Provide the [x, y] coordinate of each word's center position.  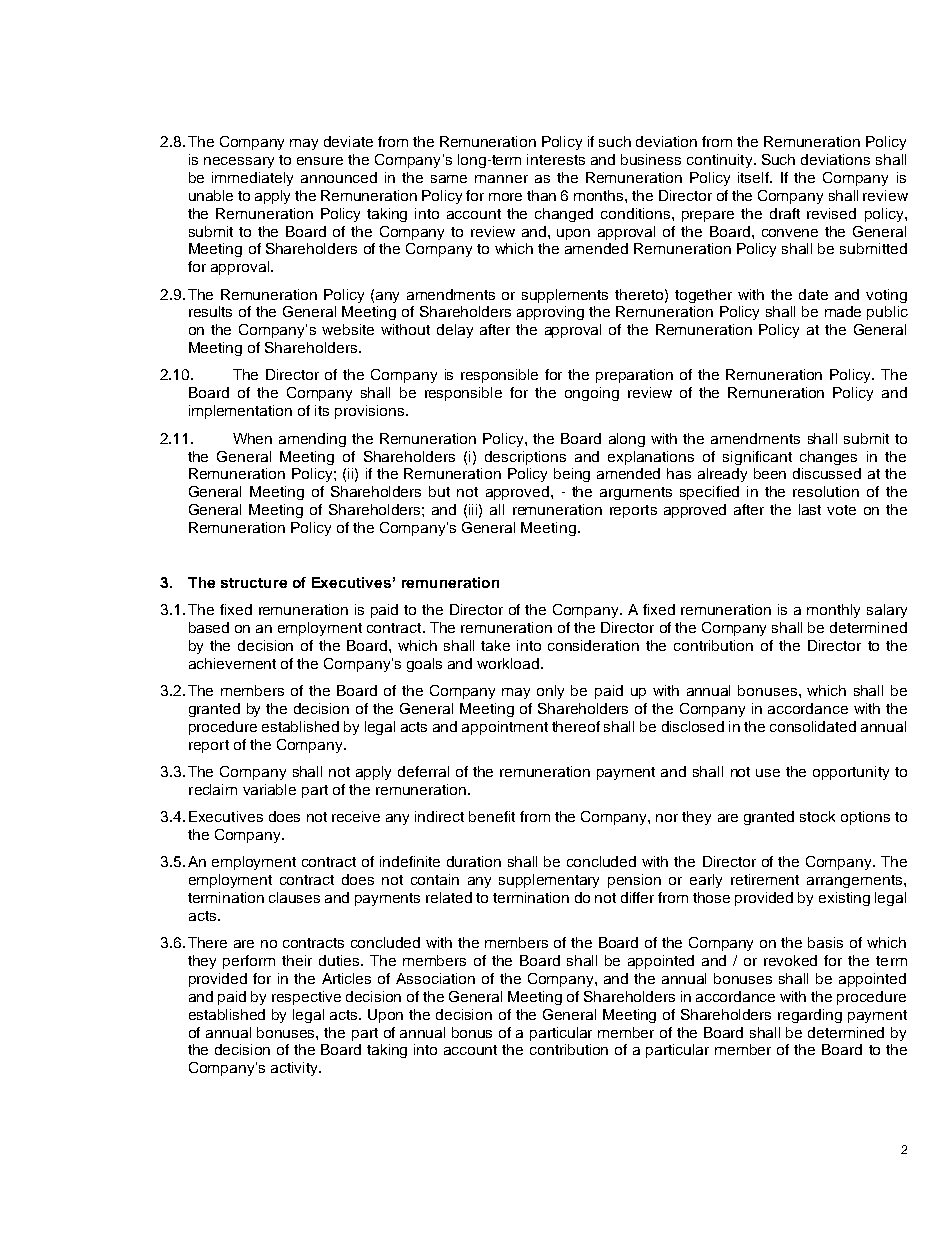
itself [754, 177]
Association [435, 978]
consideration [593, 645]
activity [295, 1069]
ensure [320, 161]
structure [254, 583]
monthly [833, 611]
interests [556, 159]
